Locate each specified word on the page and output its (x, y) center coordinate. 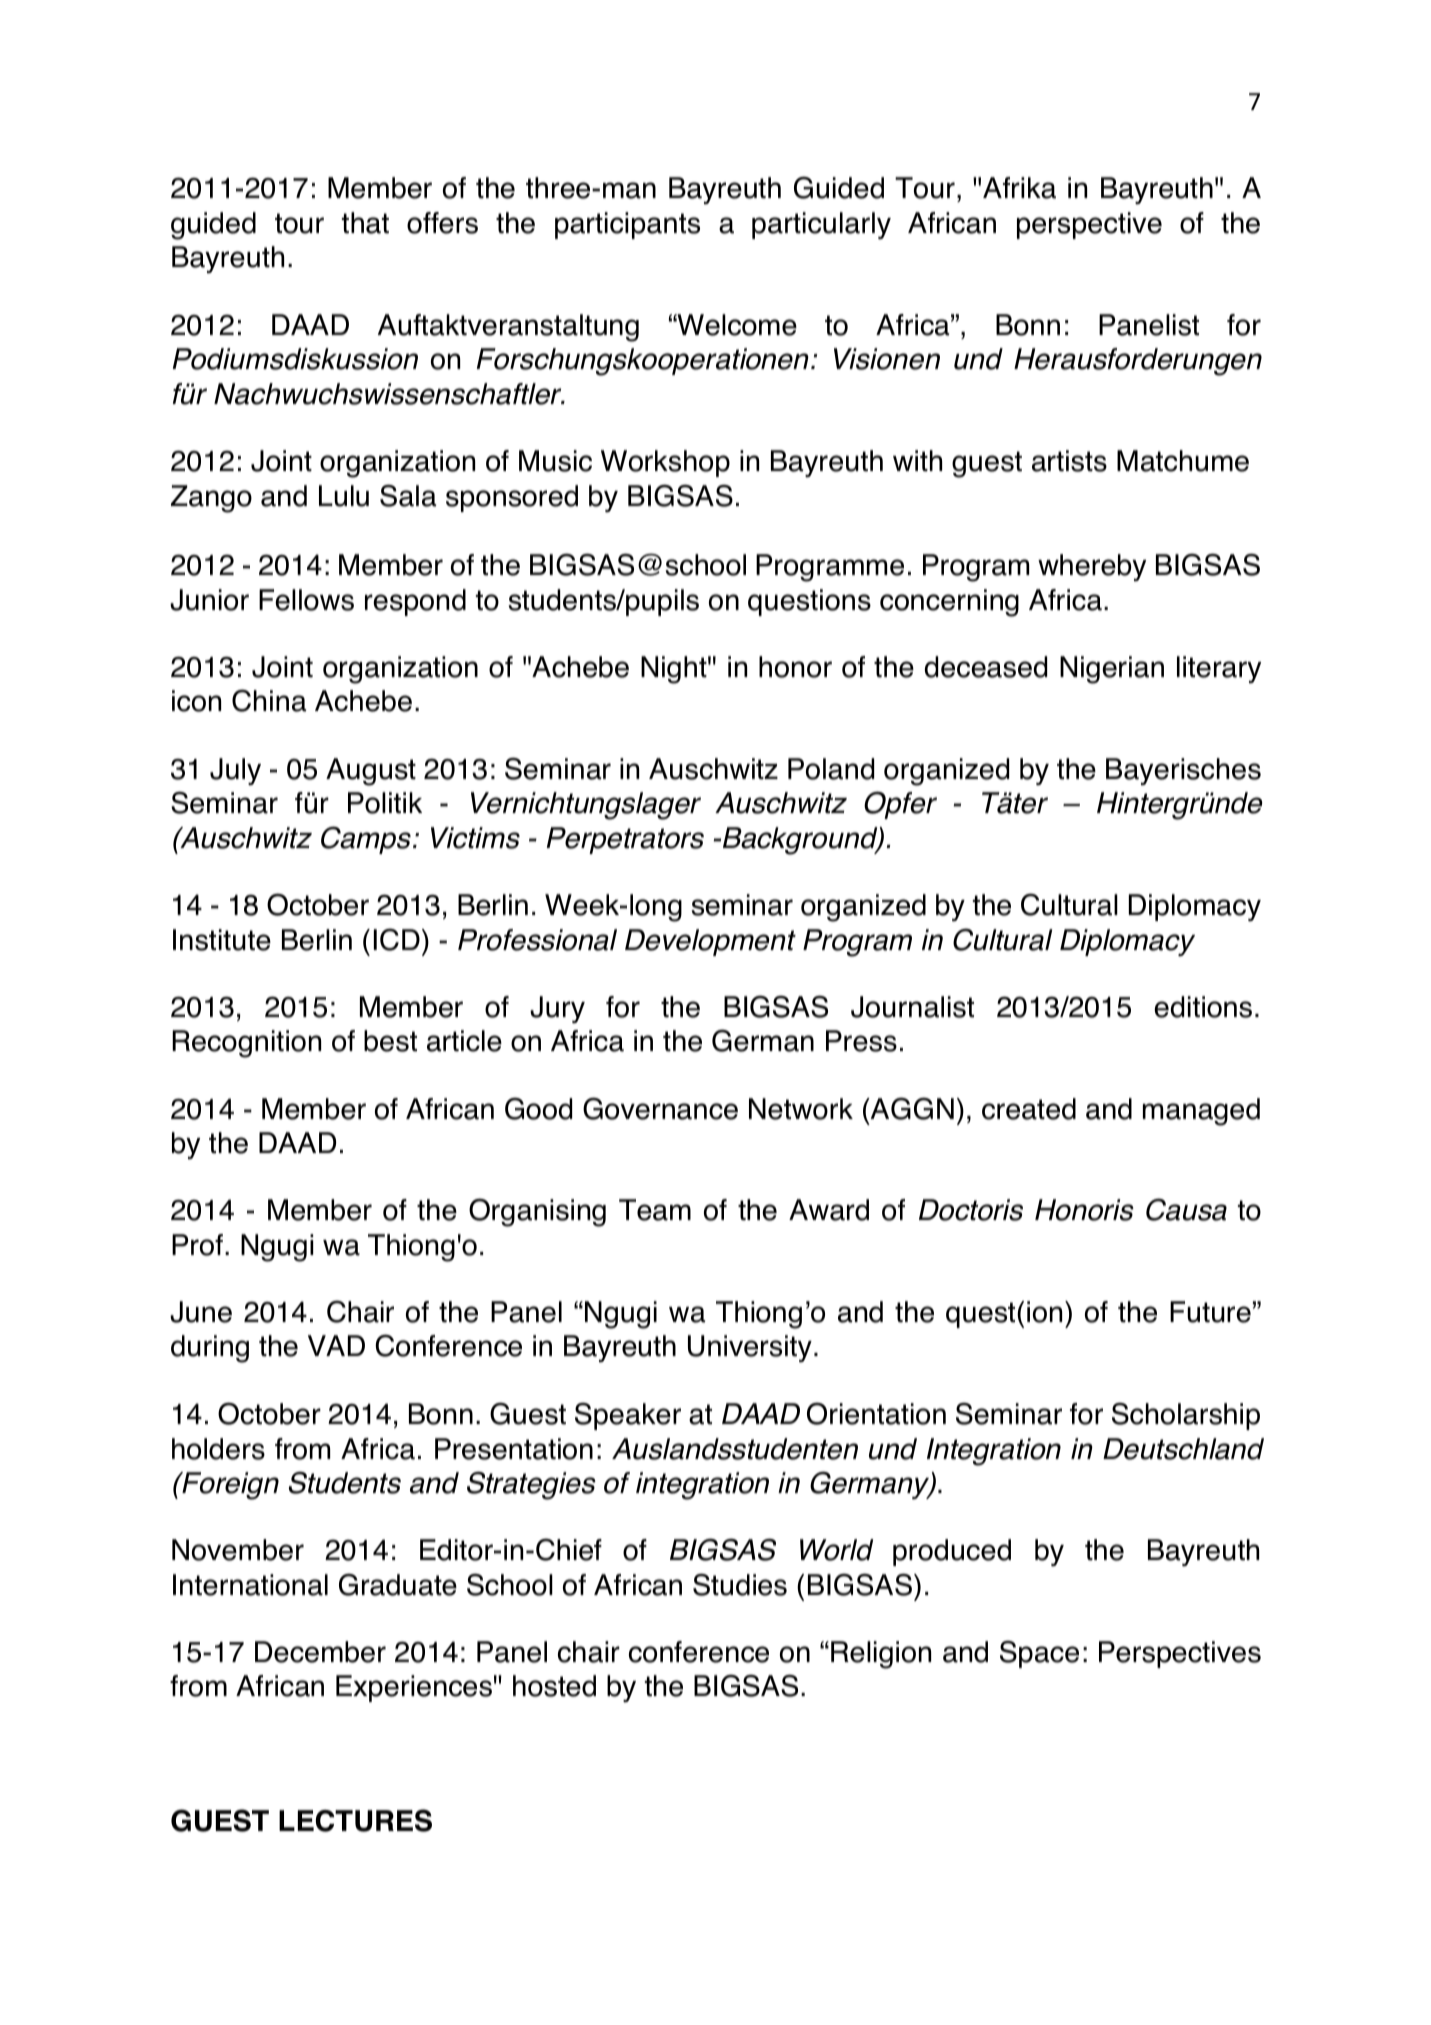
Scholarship (1186, 1416)
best (390, 1041)
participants (627, 225)
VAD (336, 1345)
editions (1203, 1007)
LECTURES (355, 1820)
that (365, 223)
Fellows (306, 600)
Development (710, 942)
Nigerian (1112, 670)
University (750, 1348)
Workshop (665, 463)
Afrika (1019, 188)
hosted (554, 1686)
